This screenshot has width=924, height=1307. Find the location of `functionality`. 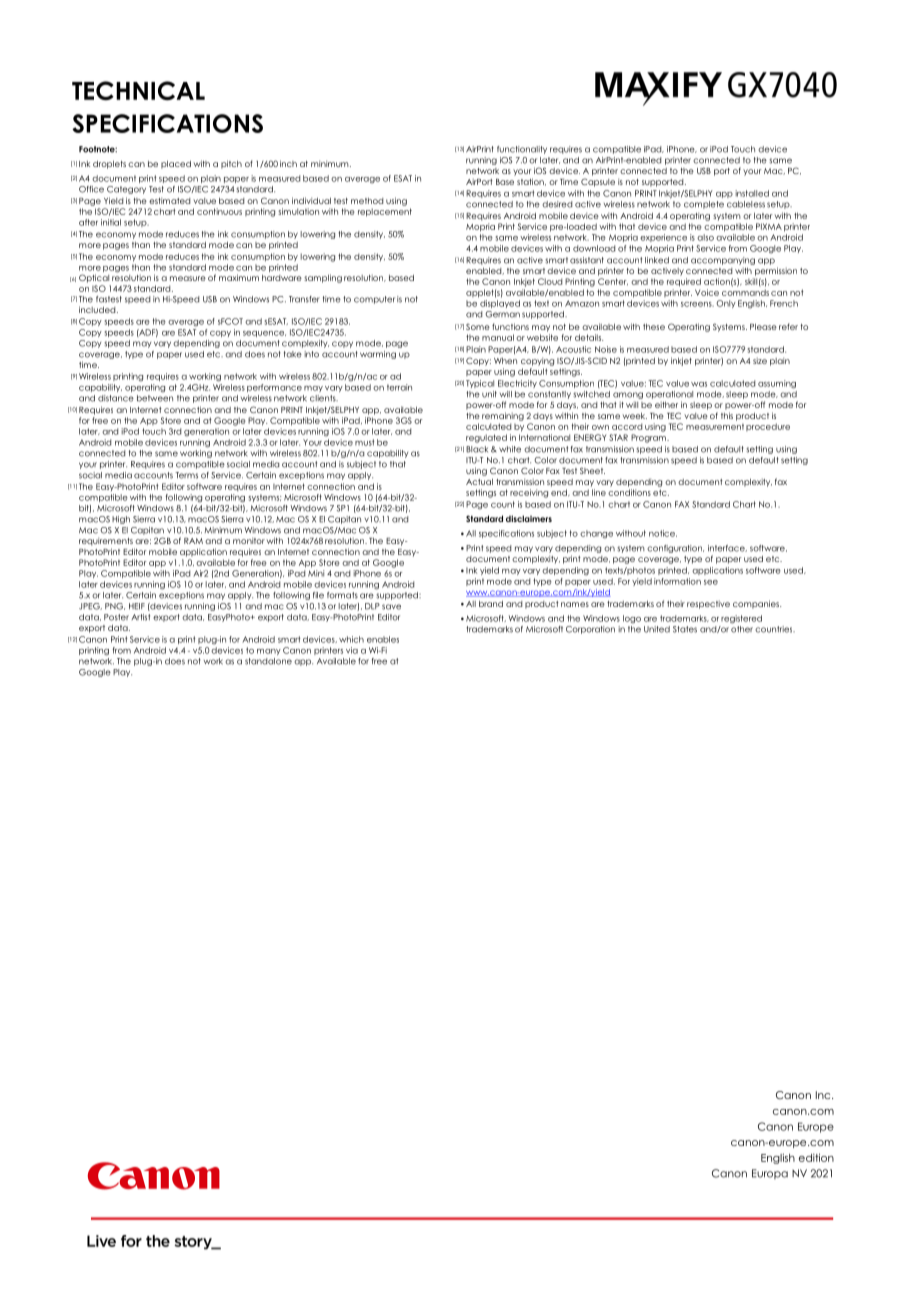

functionality is located at coordinates (522, 150).
